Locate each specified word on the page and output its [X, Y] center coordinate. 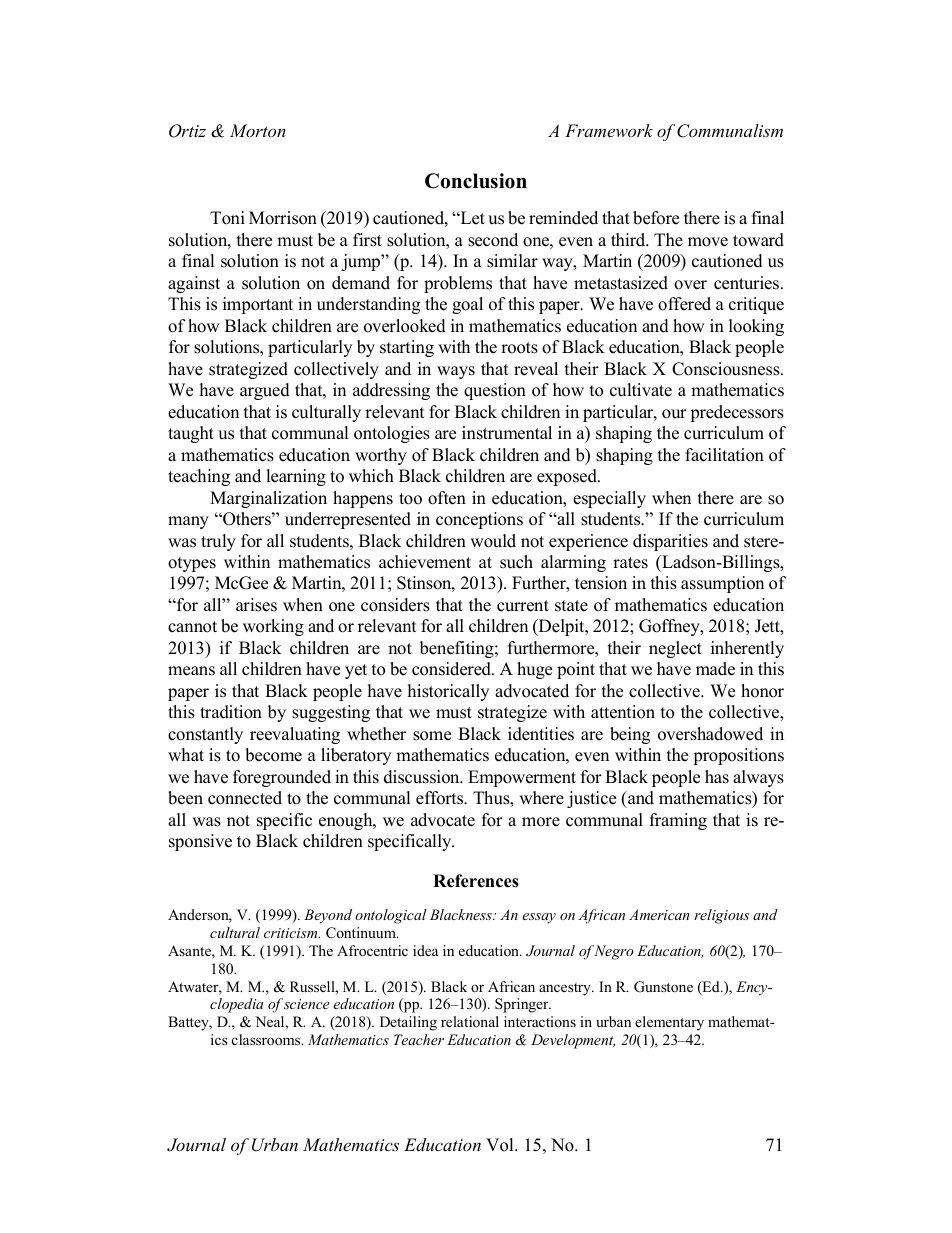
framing [678, 821]
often [447, 498]
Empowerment [522, 778]
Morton [258, 130]
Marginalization [268, 499]
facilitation [724, 455]
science [306, 1004]
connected [245, 798]
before [656, 218]
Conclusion [476, 181]
